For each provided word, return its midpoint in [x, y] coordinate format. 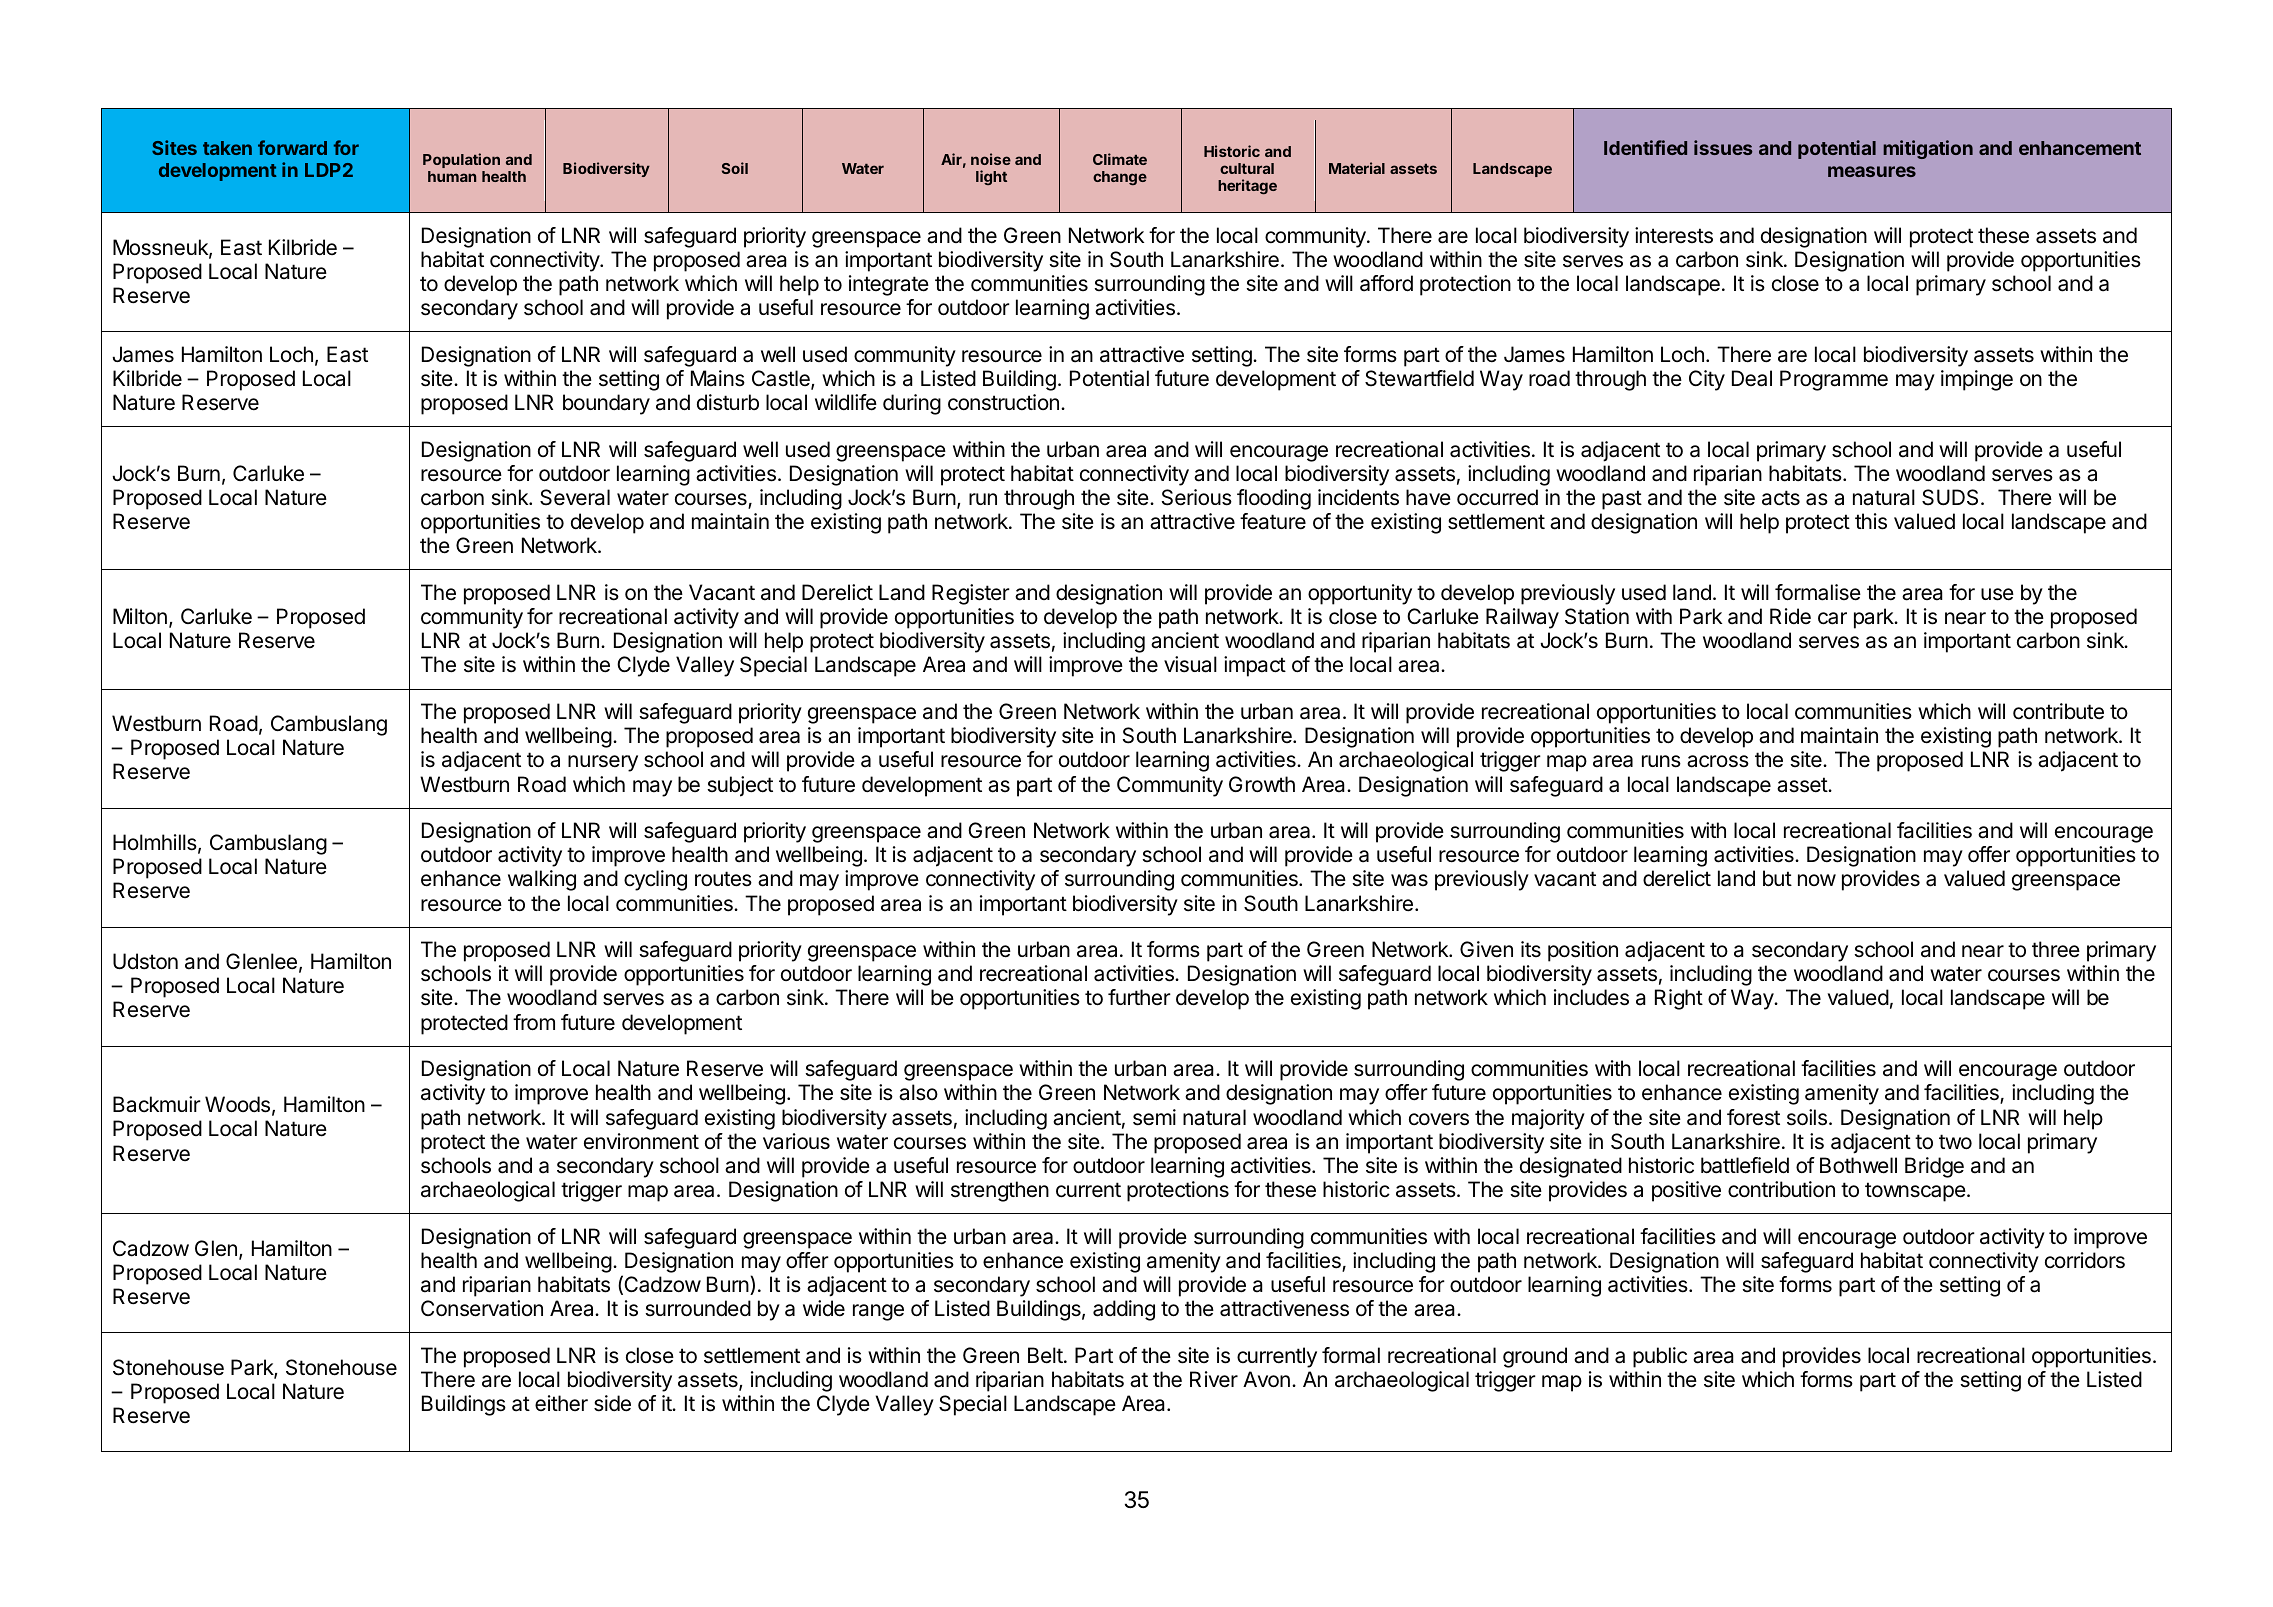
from [534, 1022]
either [561, 1403]
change [1120, 178]
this [1871, 521]
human [452, 176]
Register [971, 594]
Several [575, 497]
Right [1679, 999]
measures [1872, 171]
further [1139, 997]
